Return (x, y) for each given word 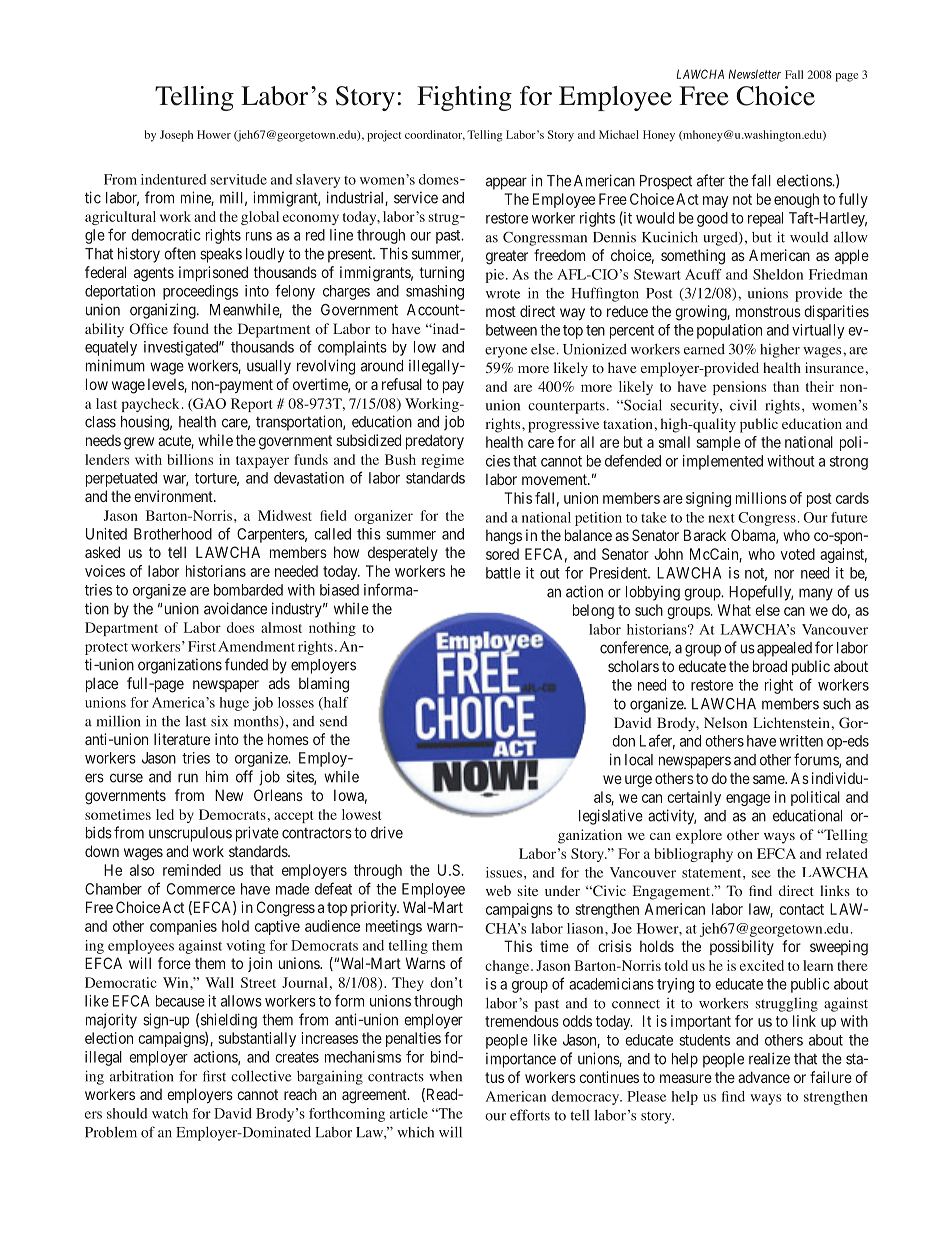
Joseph (176, 136)
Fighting (464, 98)
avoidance (235, 608)
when (445, 1076)
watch (170, 1113)
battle (503, 573)
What (734, 610)
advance (764, 1077)
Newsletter (755, 74)
